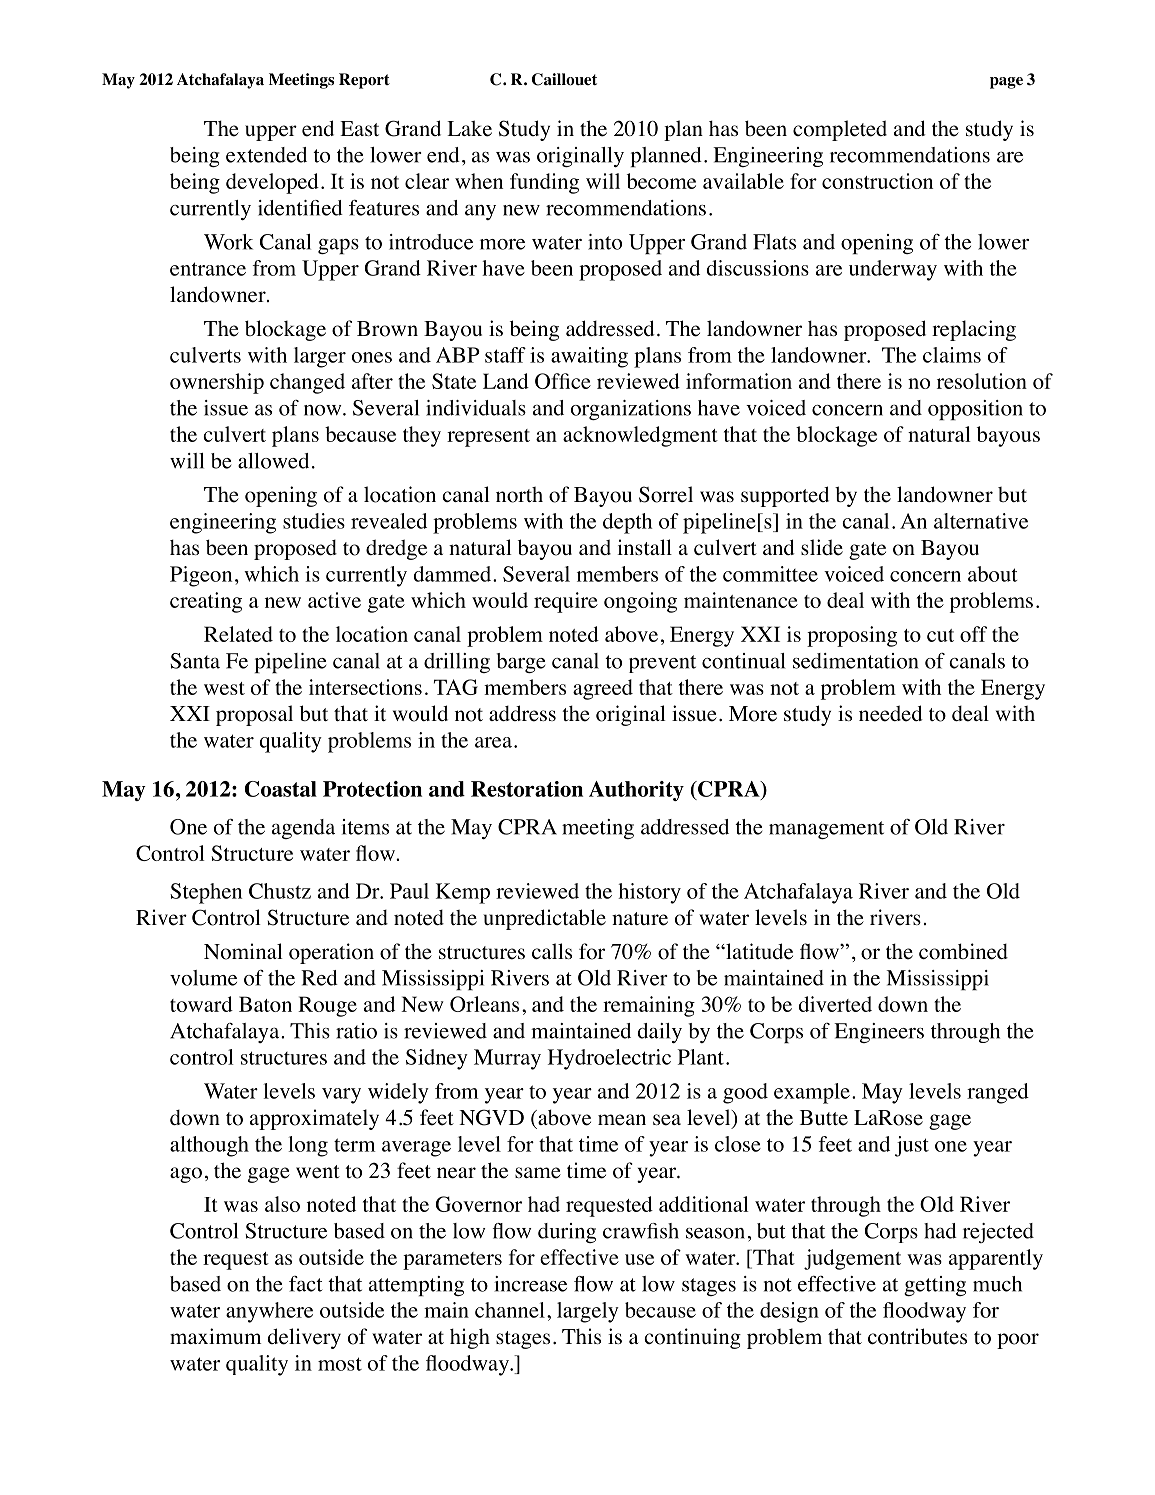 Image resolution: width=1155 pixels, height=1495 pixels. Describe the element at coordinates (840, 130) in the screenshot. I see `completed` at that location.
